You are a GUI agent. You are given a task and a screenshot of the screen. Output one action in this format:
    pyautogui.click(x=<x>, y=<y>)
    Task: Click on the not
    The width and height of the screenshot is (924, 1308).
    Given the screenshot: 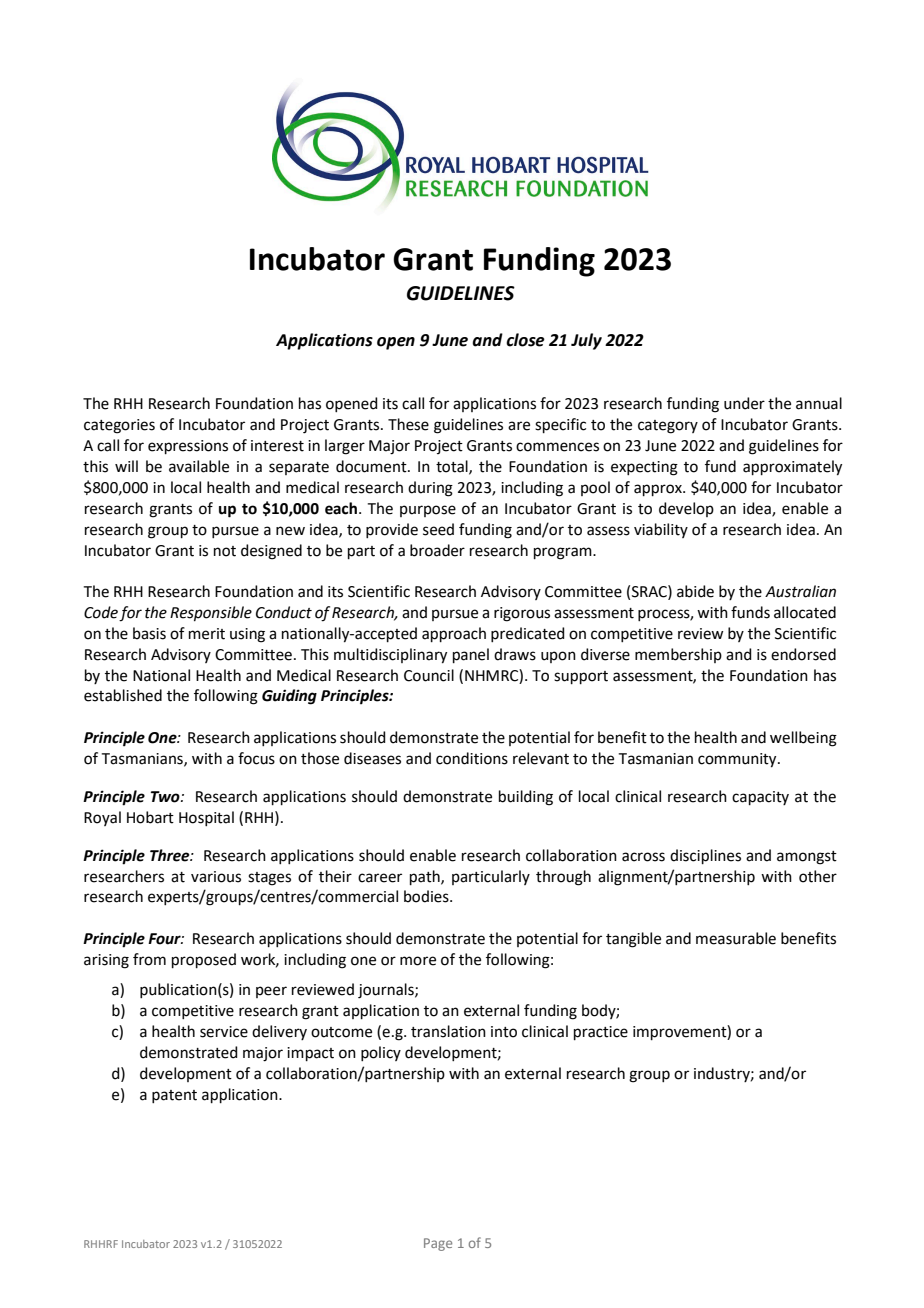 What is the action you would take?
    pyautogui.click(x=225, y=551)
